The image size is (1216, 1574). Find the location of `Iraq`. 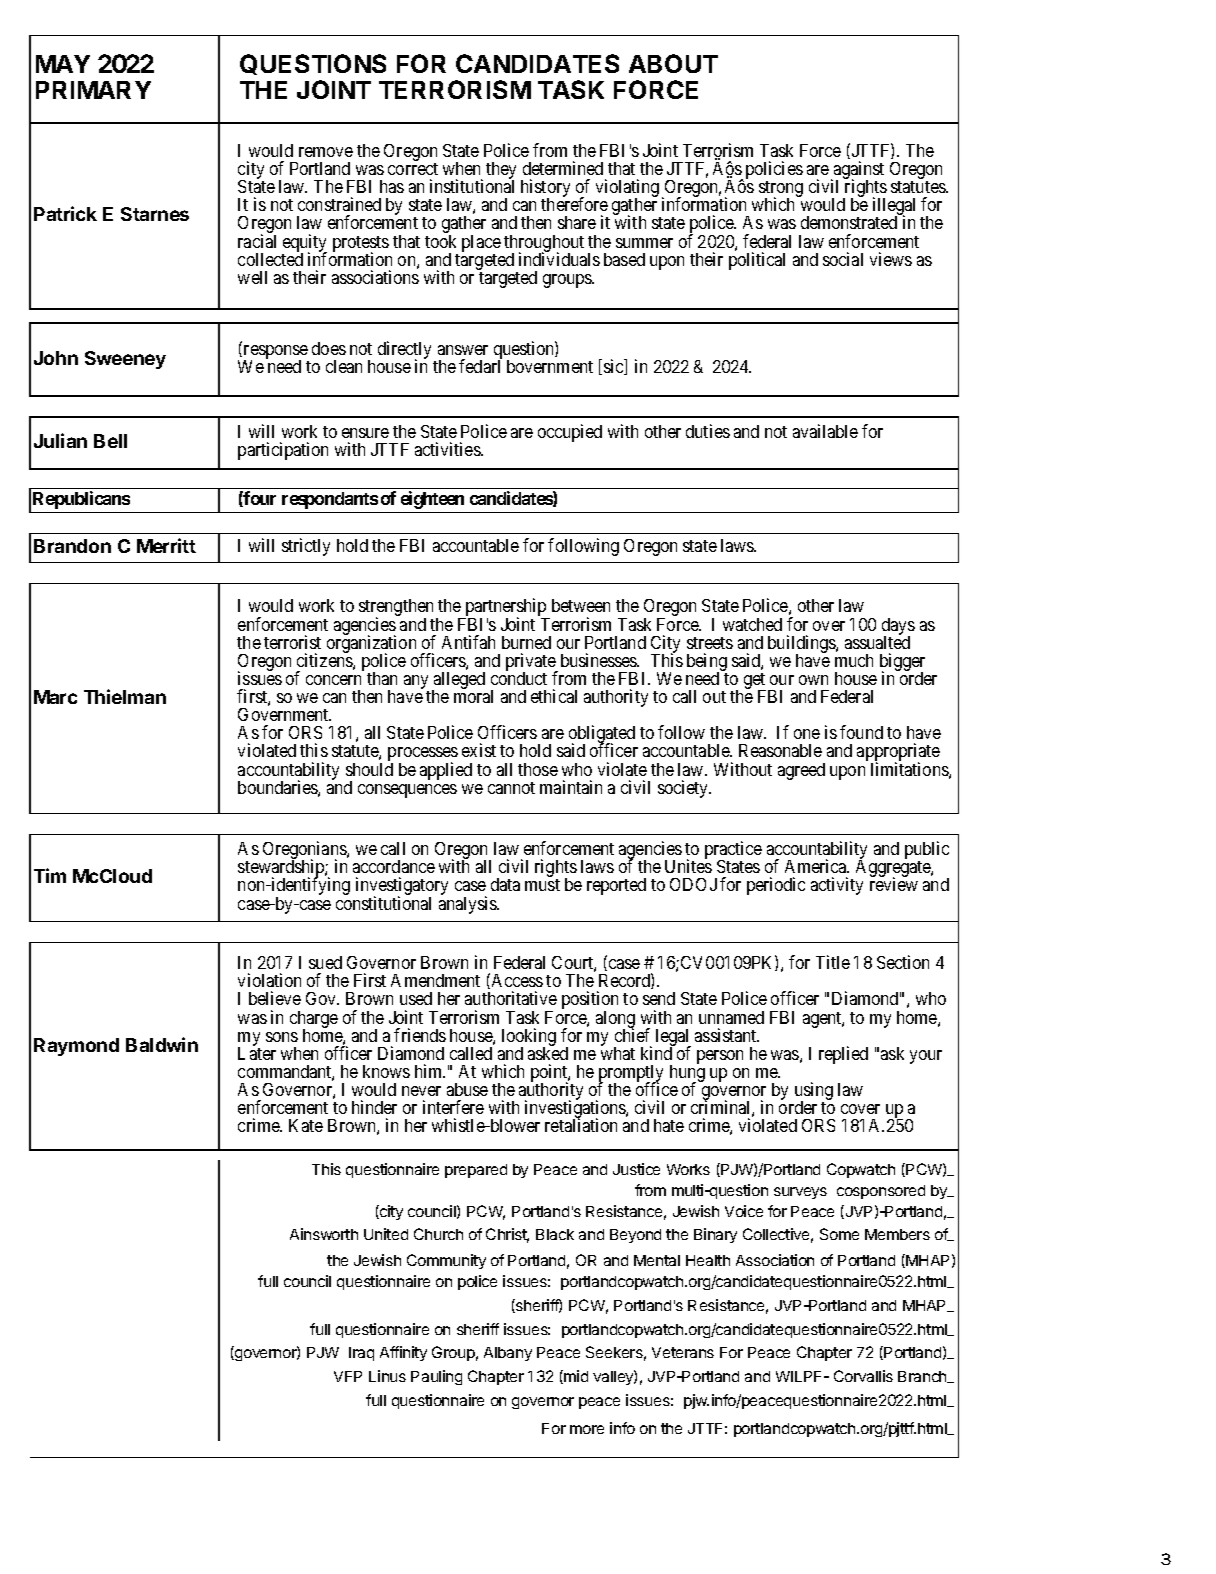

Iraq is located at coordinates (361, 1354).
